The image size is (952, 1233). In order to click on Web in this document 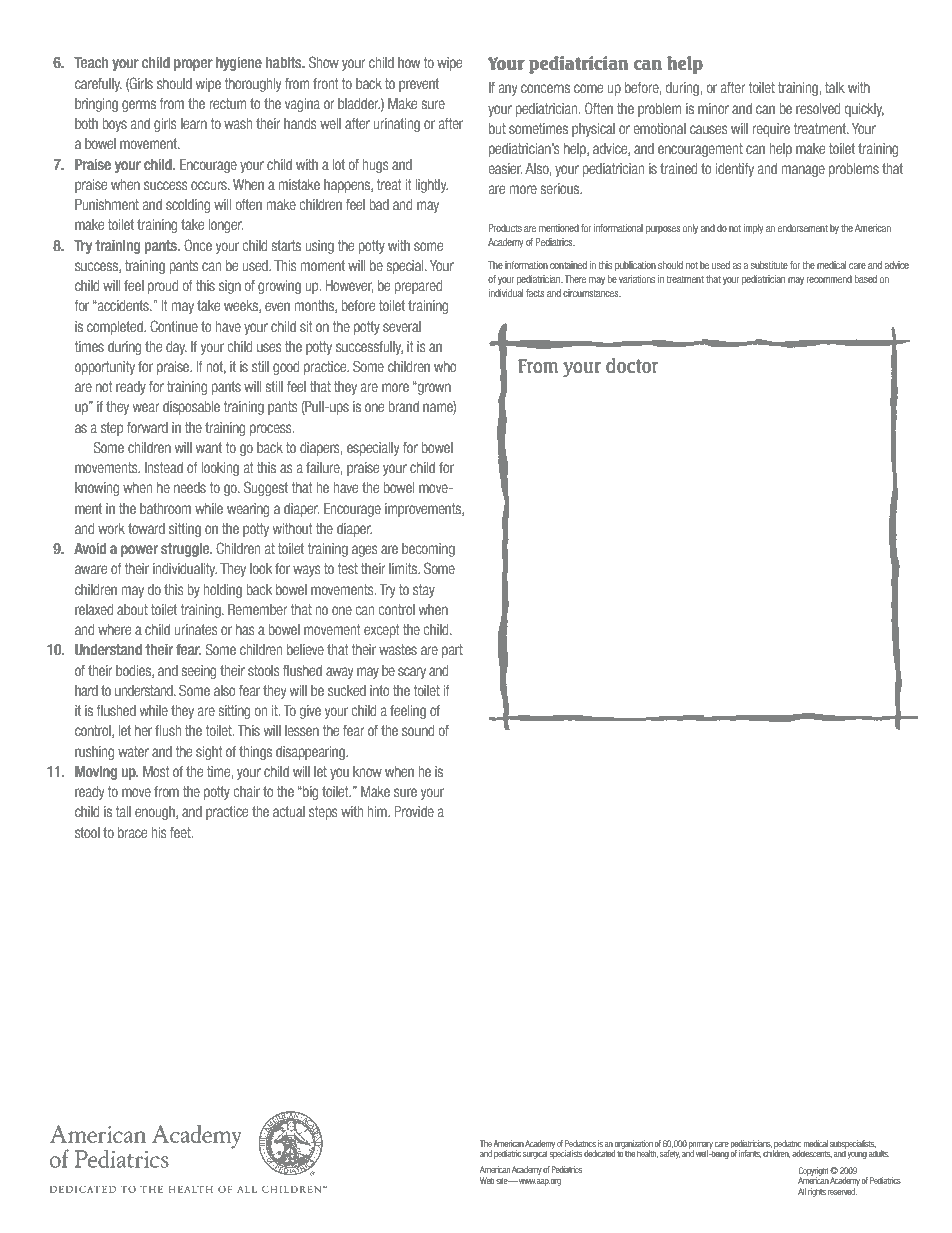, I will do `click(487, 1180)`.
